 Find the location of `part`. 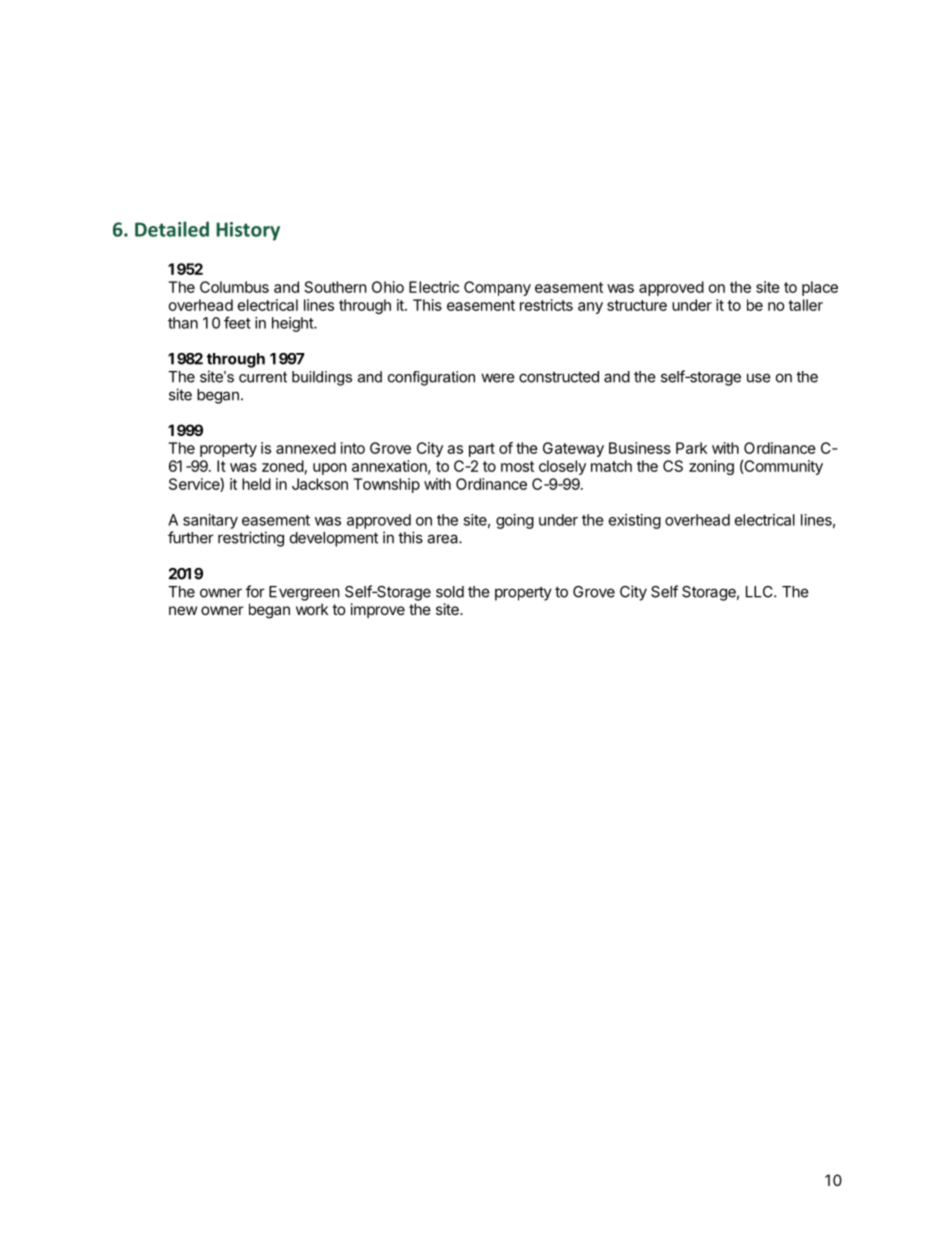

part is located at coordinates (482, 450).
